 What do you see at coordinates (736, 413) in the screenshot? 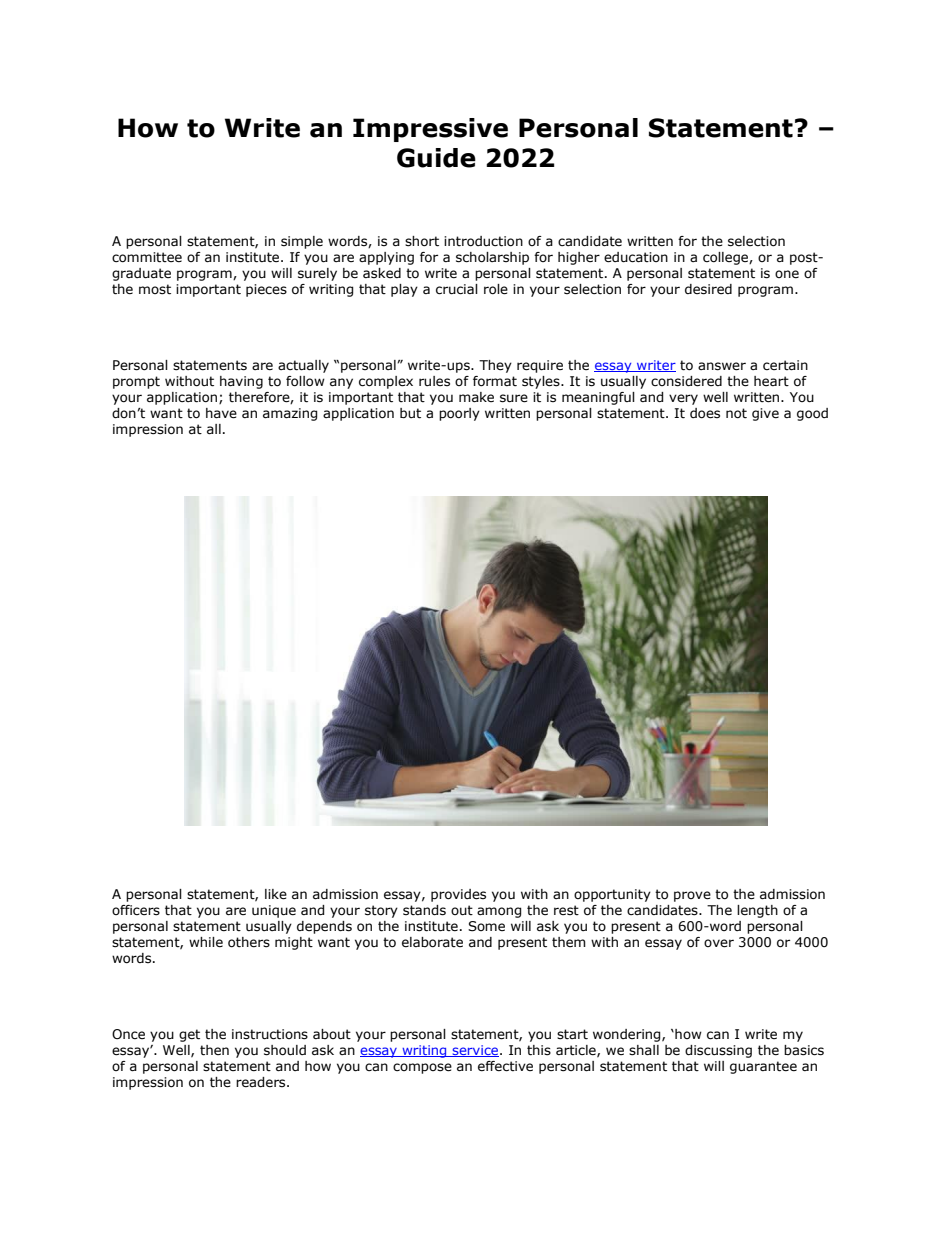
I see `not` at bounding box center [736, 413].
